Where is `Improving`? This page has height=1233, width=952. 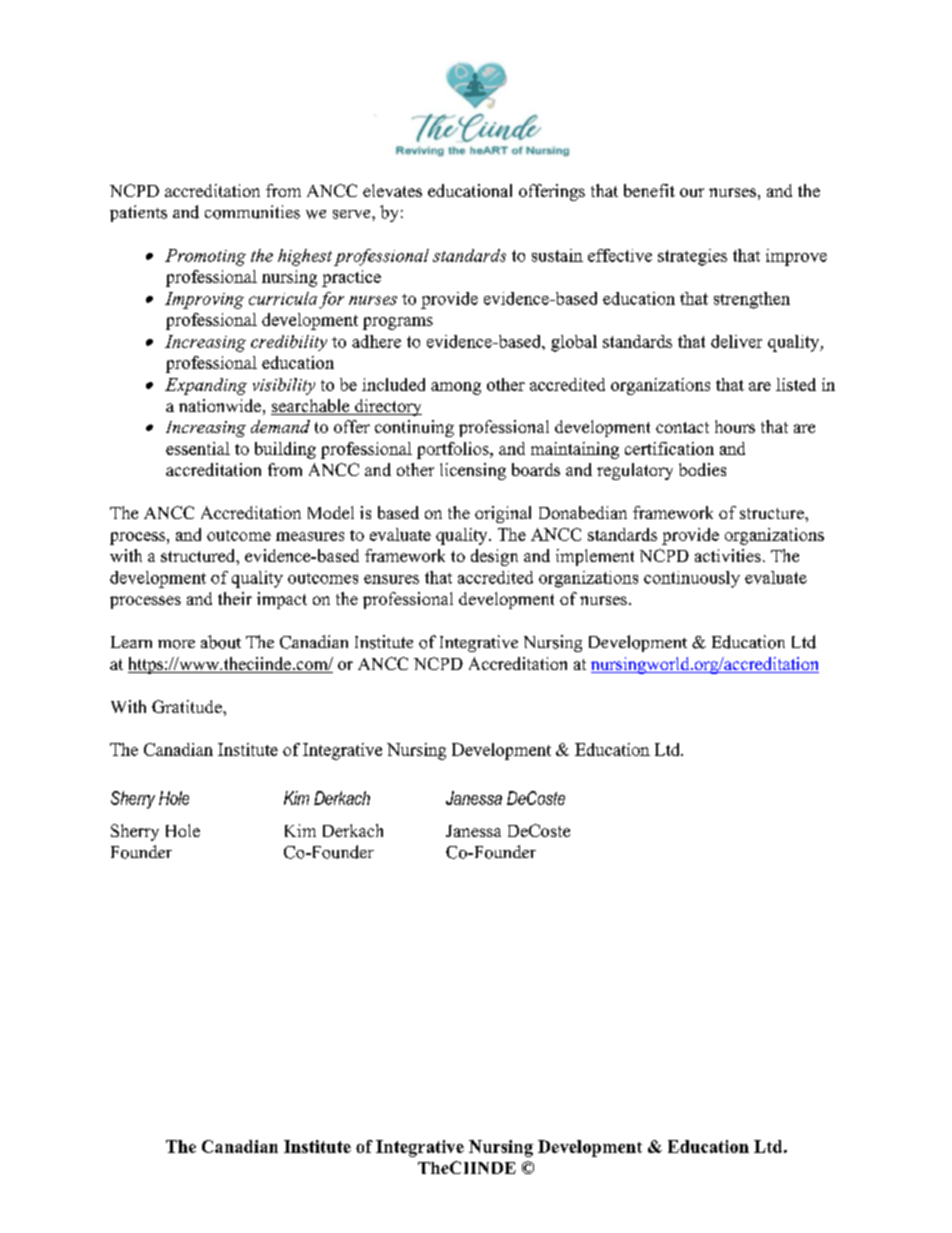 Improving is located at coordinates (204, 300).
